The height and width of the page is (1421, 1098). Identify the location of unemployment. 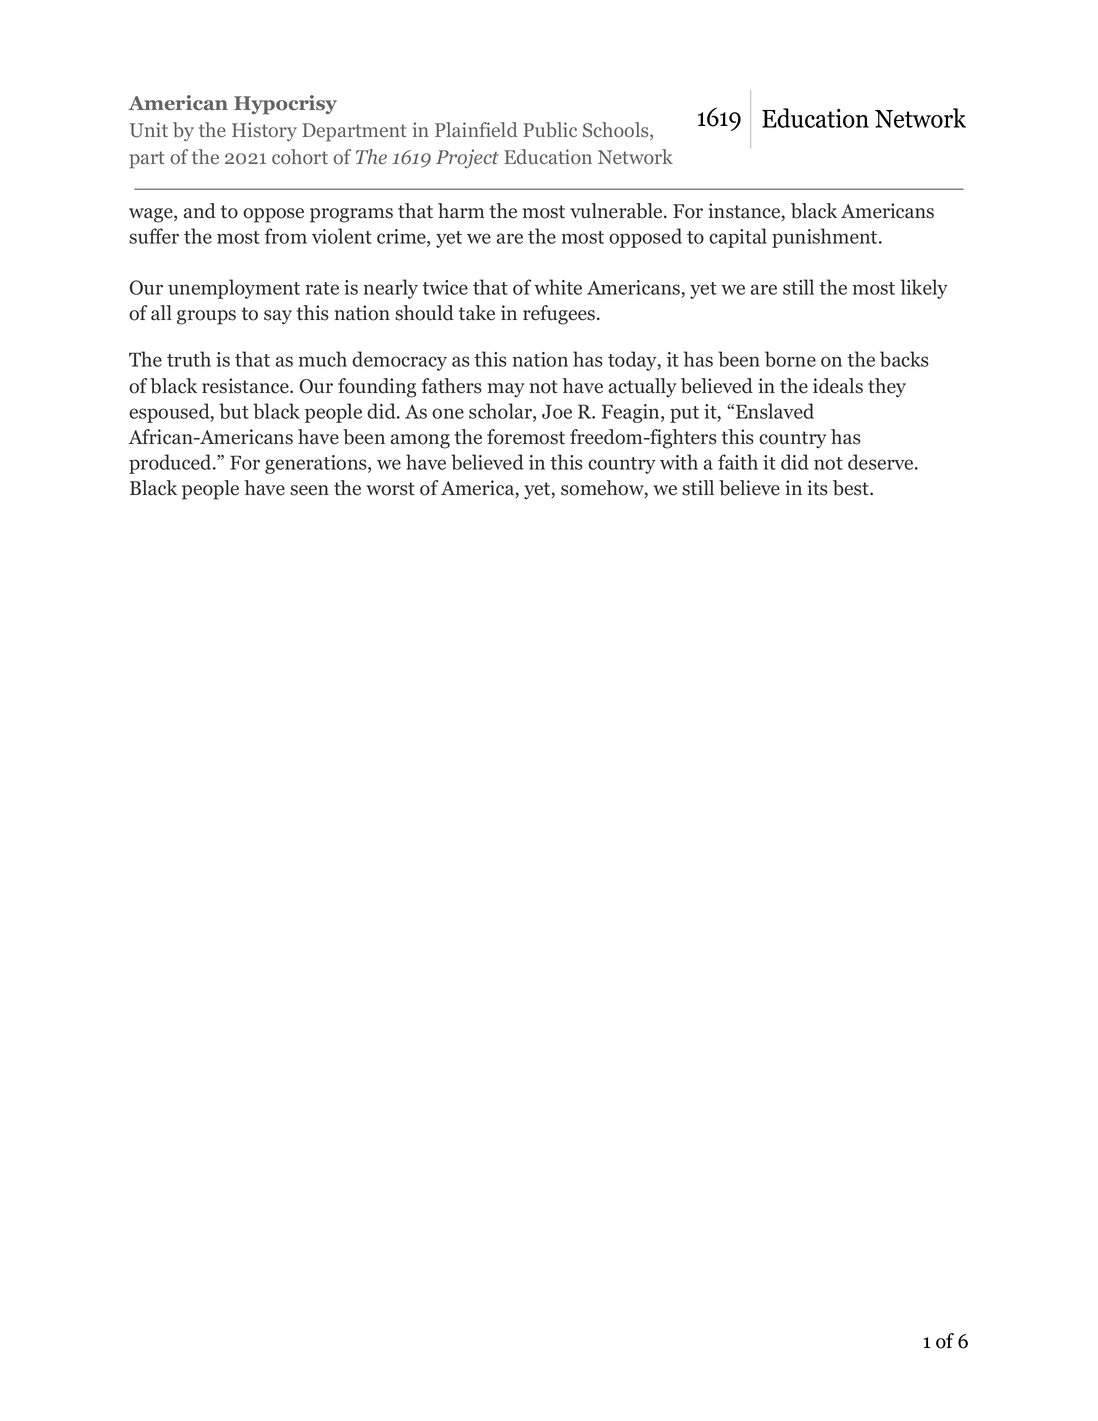
(234, 289).
